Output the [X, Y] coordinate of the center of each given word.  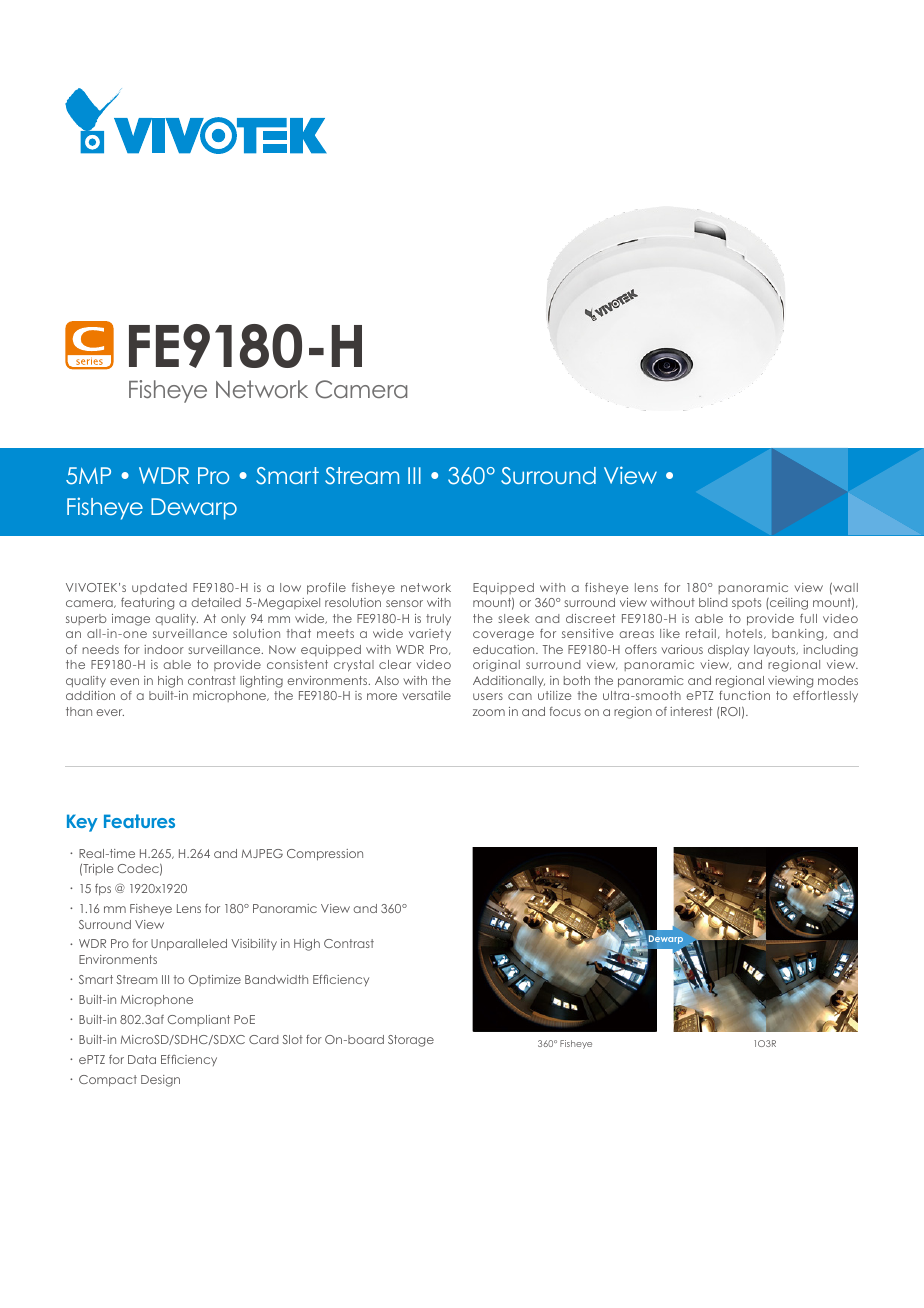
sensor [404, 603]
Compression [325, 855]
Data [142, 1059]
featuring [147, 604]
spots [746, 603]
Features [139, 821]
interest [691, 711]
